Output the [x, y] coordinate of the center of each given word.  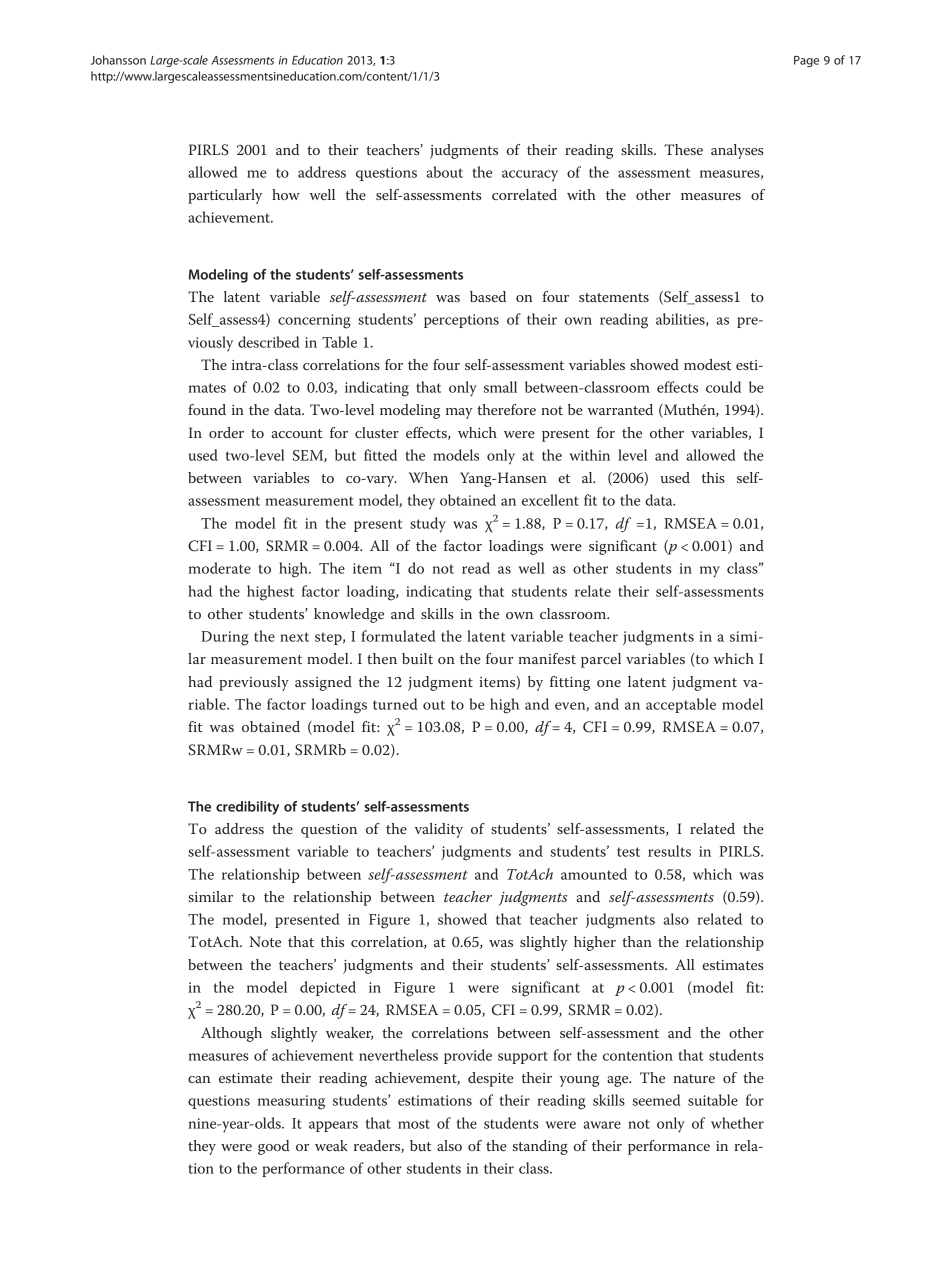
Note [265, 941]
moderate [220, 568]
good [273, 1147]
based [488, 296]
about [445, 172]
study [428, 525]
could [723, 387]
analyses [737, 151]
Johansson [118, 60]
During [225, 638]
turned [395, 704]
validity [439, 830]
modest [707, 364]
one [609, 683]
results [669, 851]
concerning [314, 321]
